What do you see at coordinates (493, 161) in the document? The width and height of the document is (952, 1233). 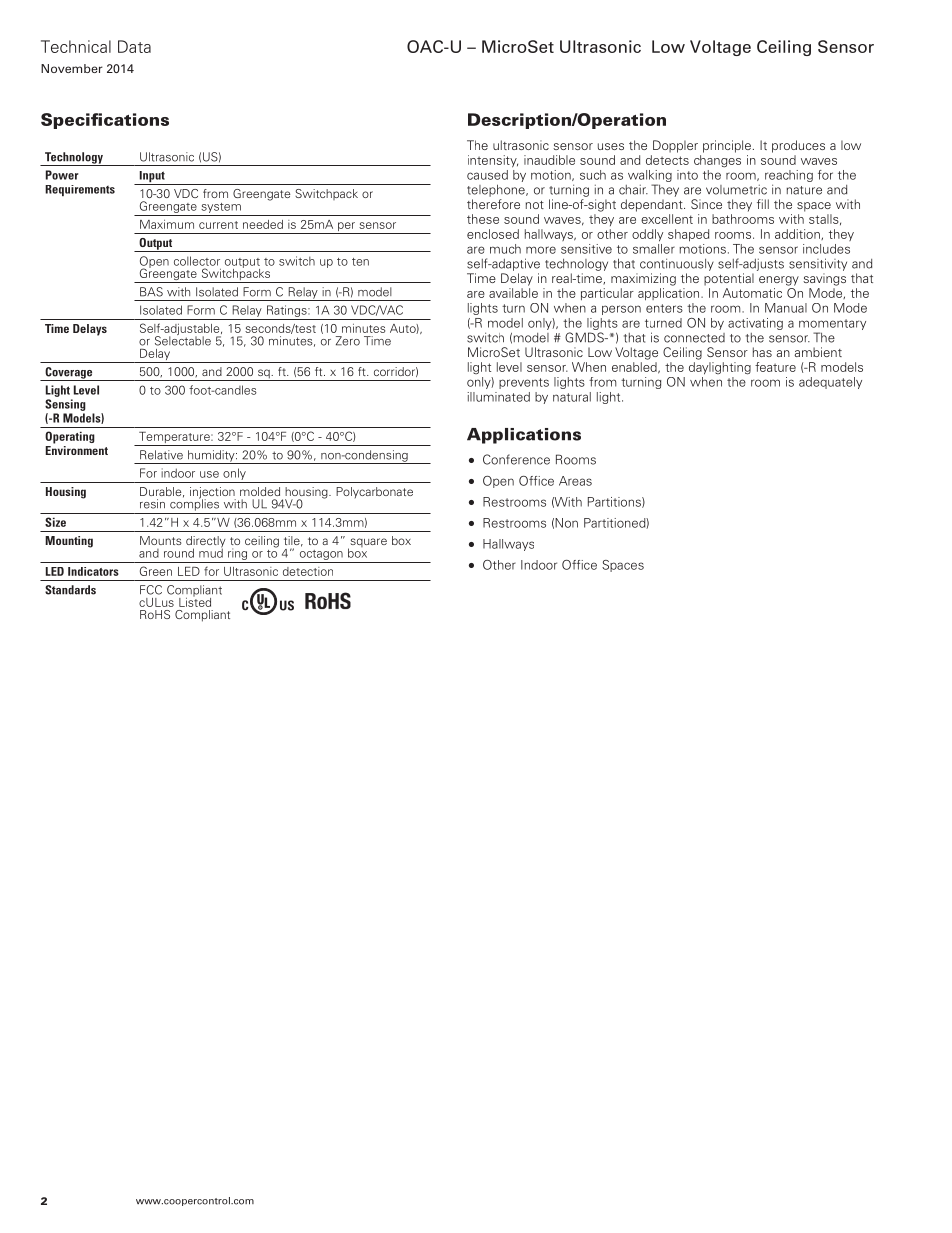 I see `intensity` at bounding box center [493, 161].
